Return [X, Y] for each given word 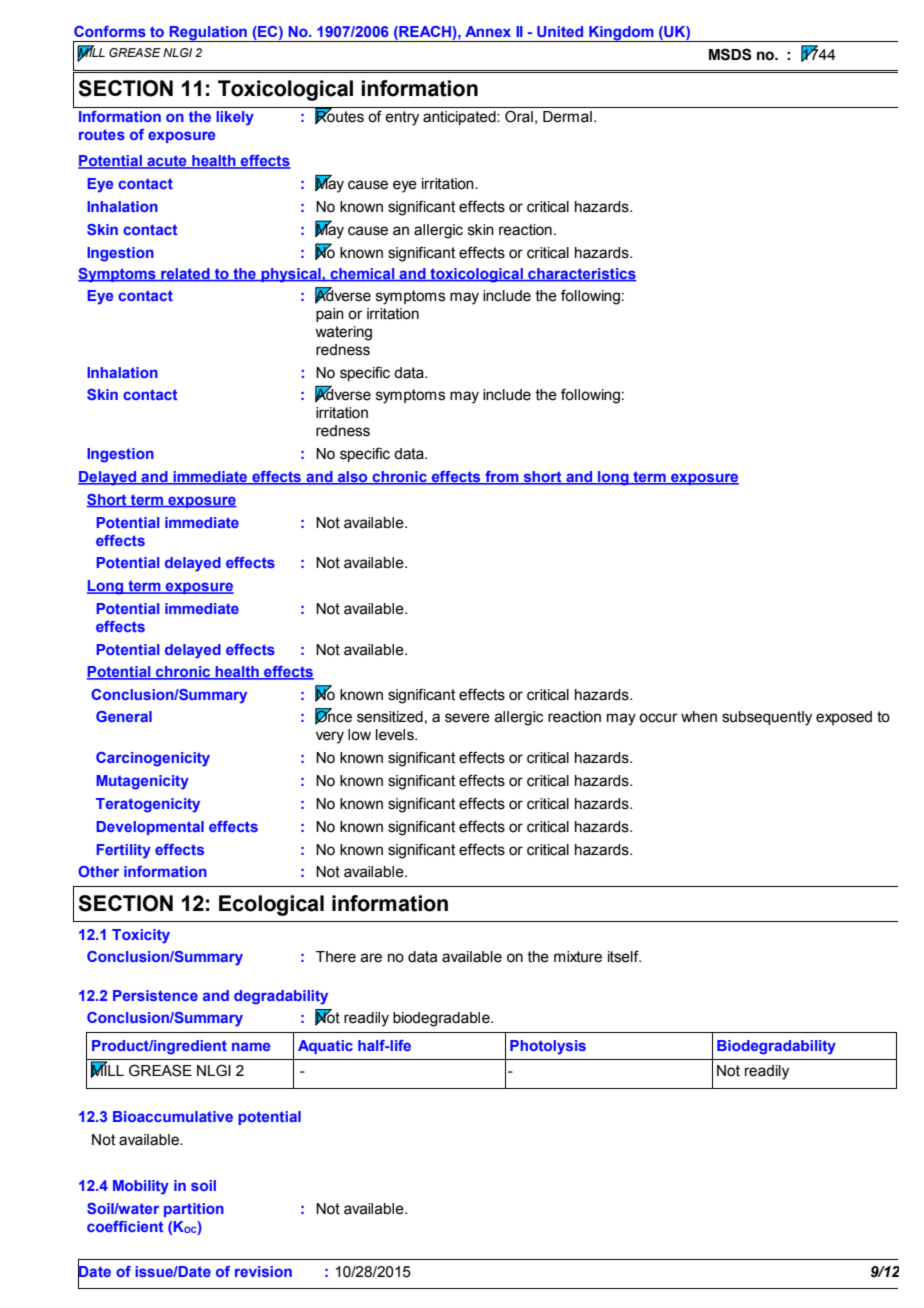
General [124, 716]
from [502, 478]
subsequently [767, 718]
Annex [488, 31]
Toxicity [141, 936]
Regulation [208, 34]
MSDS [730, 54]
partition [194, 1210]
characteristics [581, 275]
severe [467, 718]
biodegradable [442, 1019]
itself [624, 956]
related [185, 275]
